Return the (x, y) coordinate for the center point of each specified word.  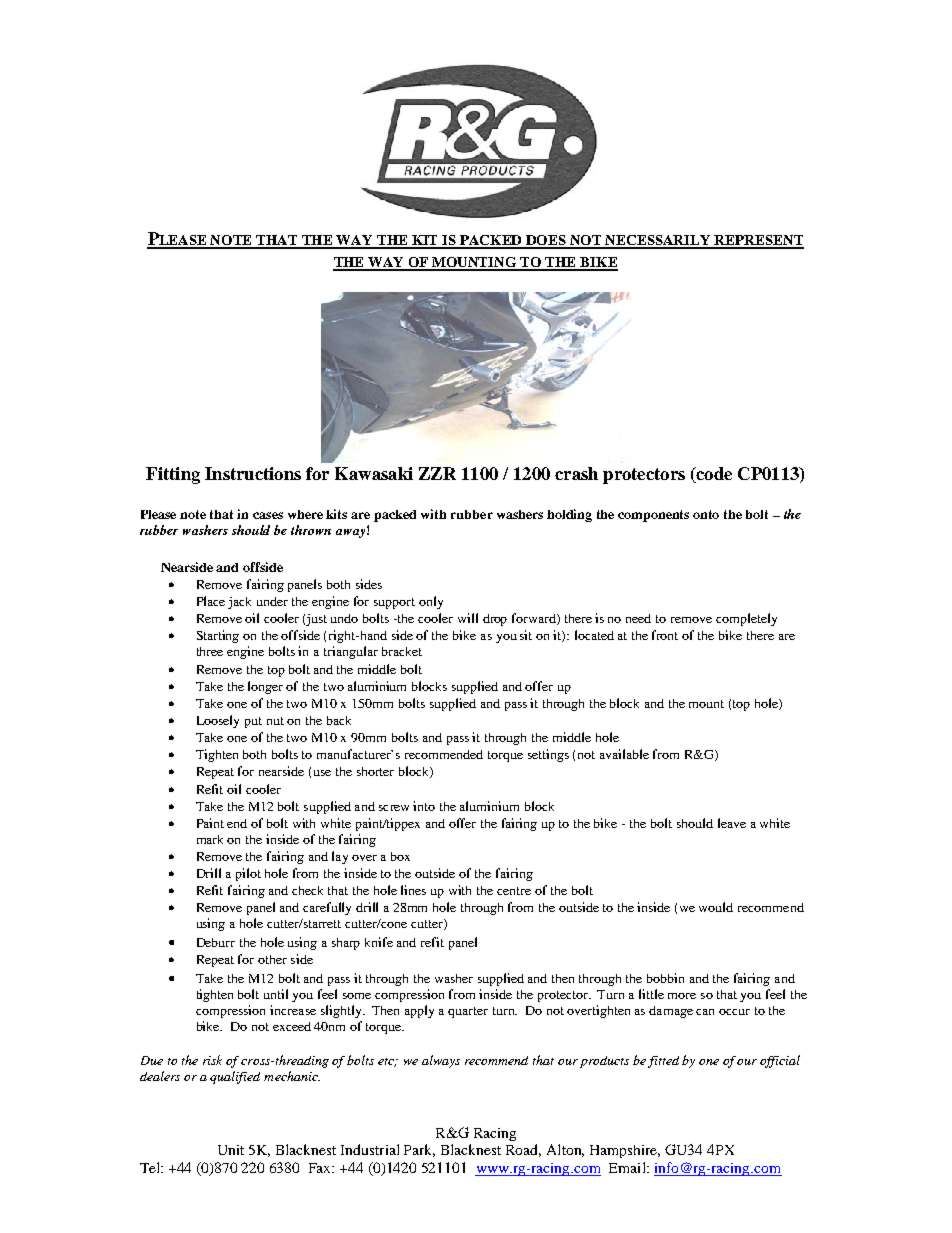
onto (706, 514)
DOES (546, 241)
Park (419, 1150)
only (431, 602)
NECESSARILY (659, 241)
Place (211, 601)
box (400, 856)
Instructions (253, 473)
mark (210, 839)
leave (732, 823)
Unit (231, 1150)
